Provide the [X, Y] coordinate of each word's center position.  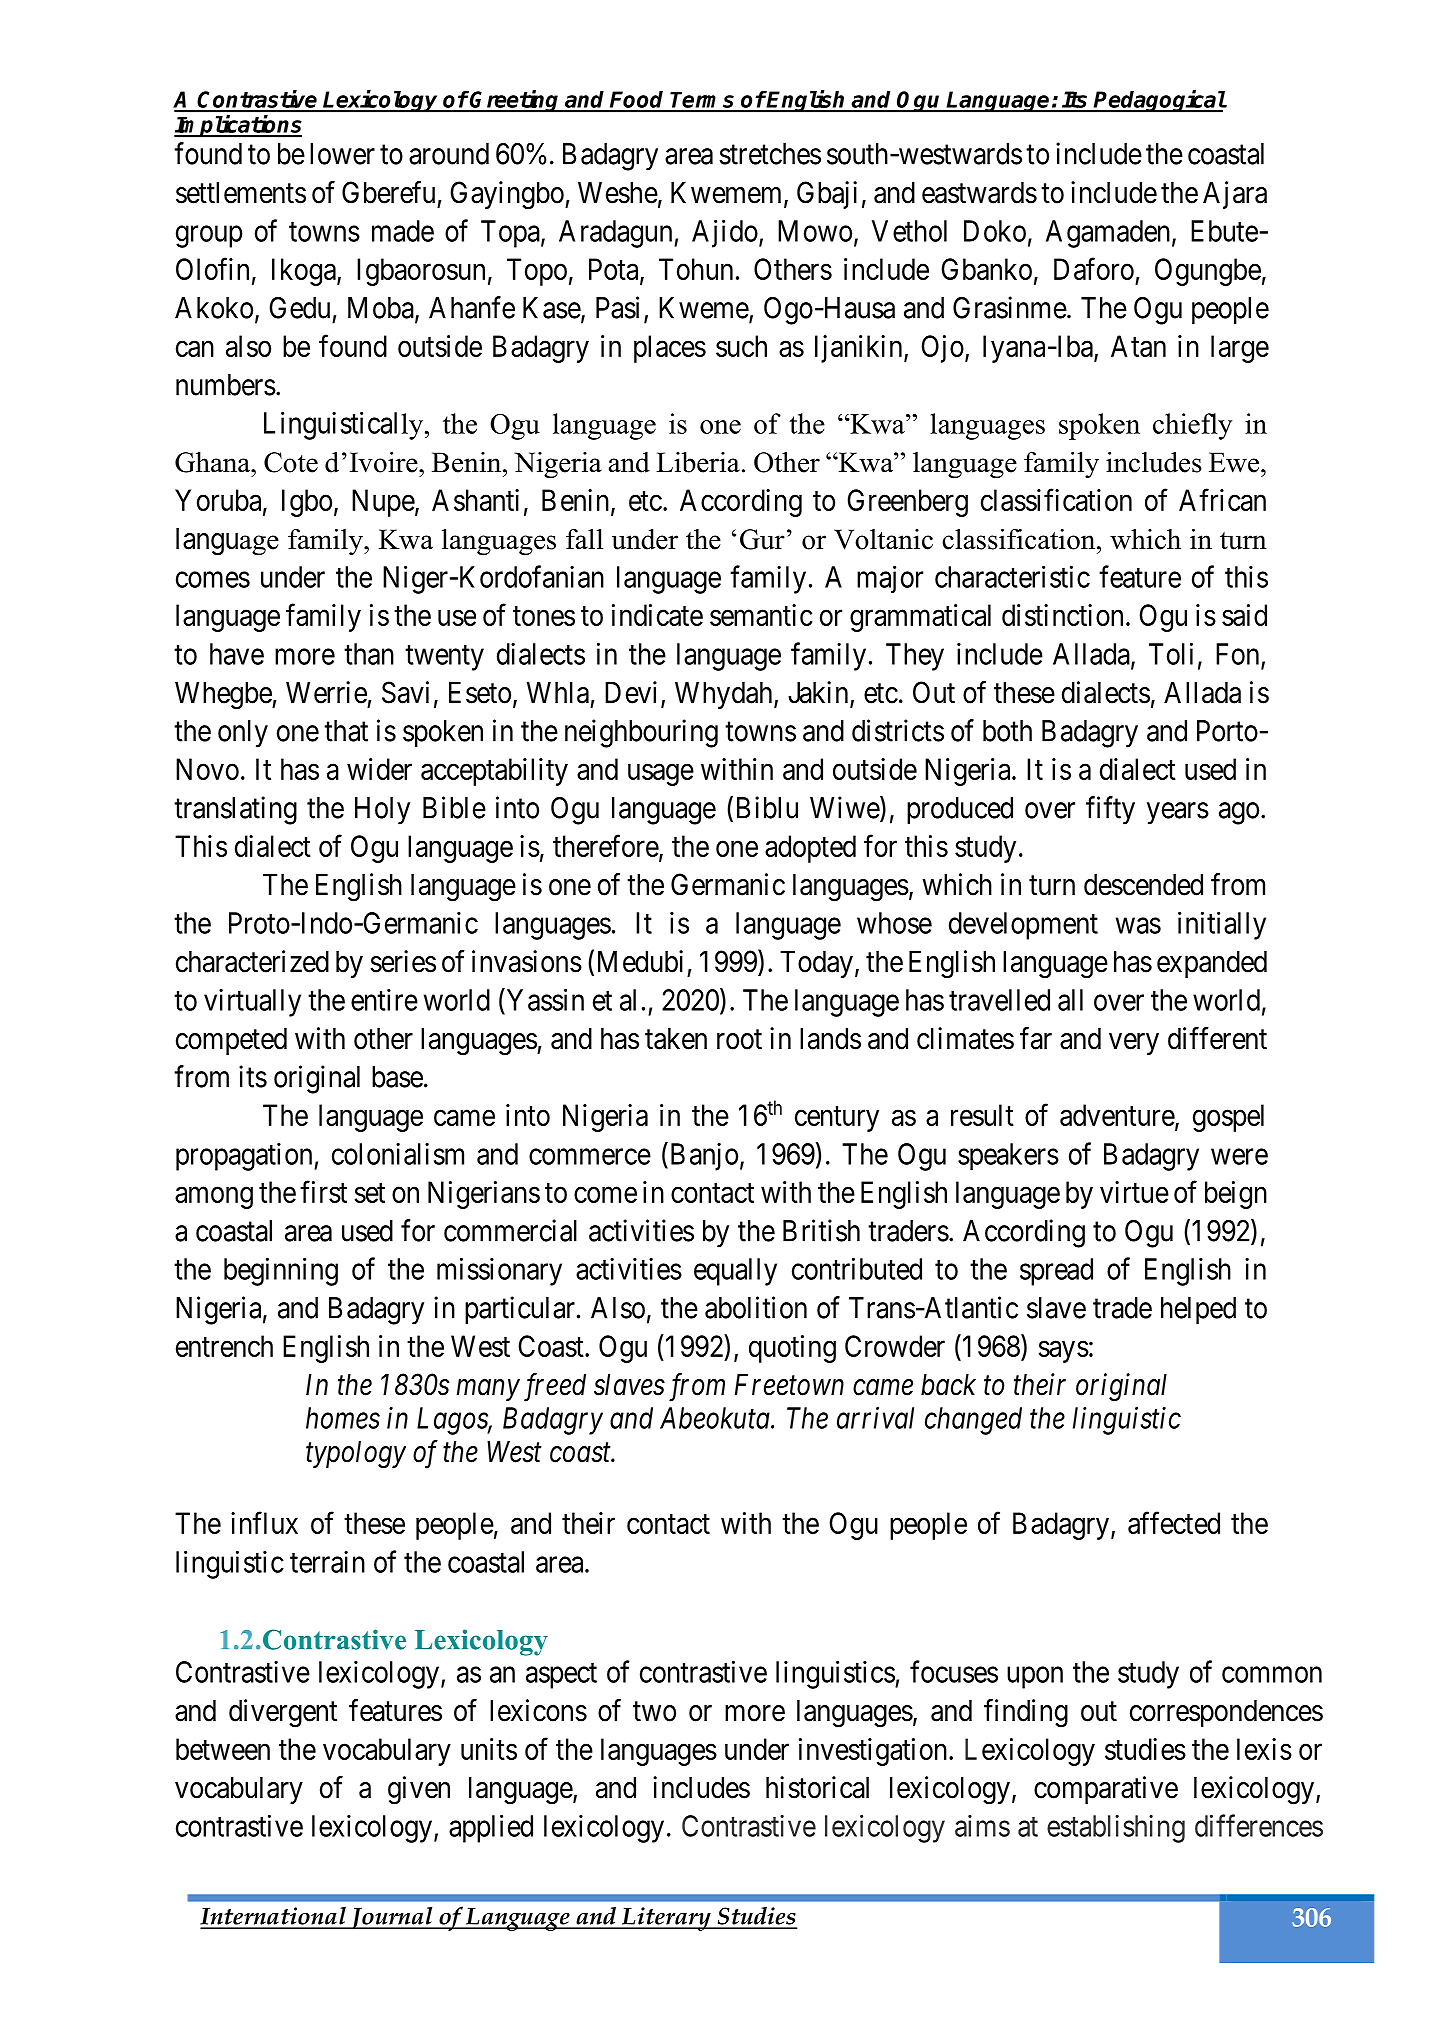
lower [342, 154]
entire [384, 1000]
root [739, 1040]
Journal [392, 1918]
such [741, 346]
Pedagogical [1159, 101]
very [1134, 1044]
